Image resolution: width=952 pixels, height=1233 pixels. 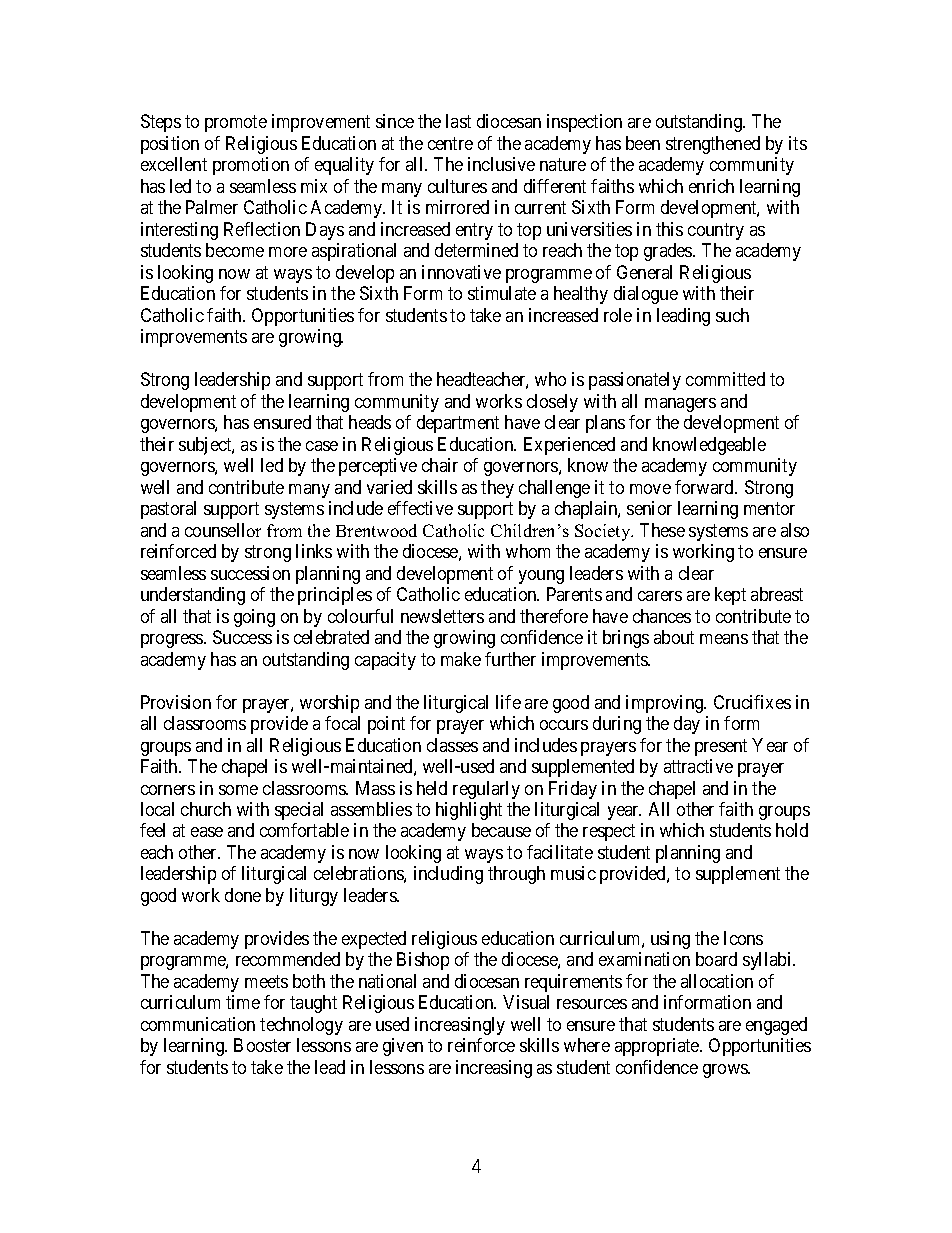 I want to click on church, so click(x=206, y=809).
